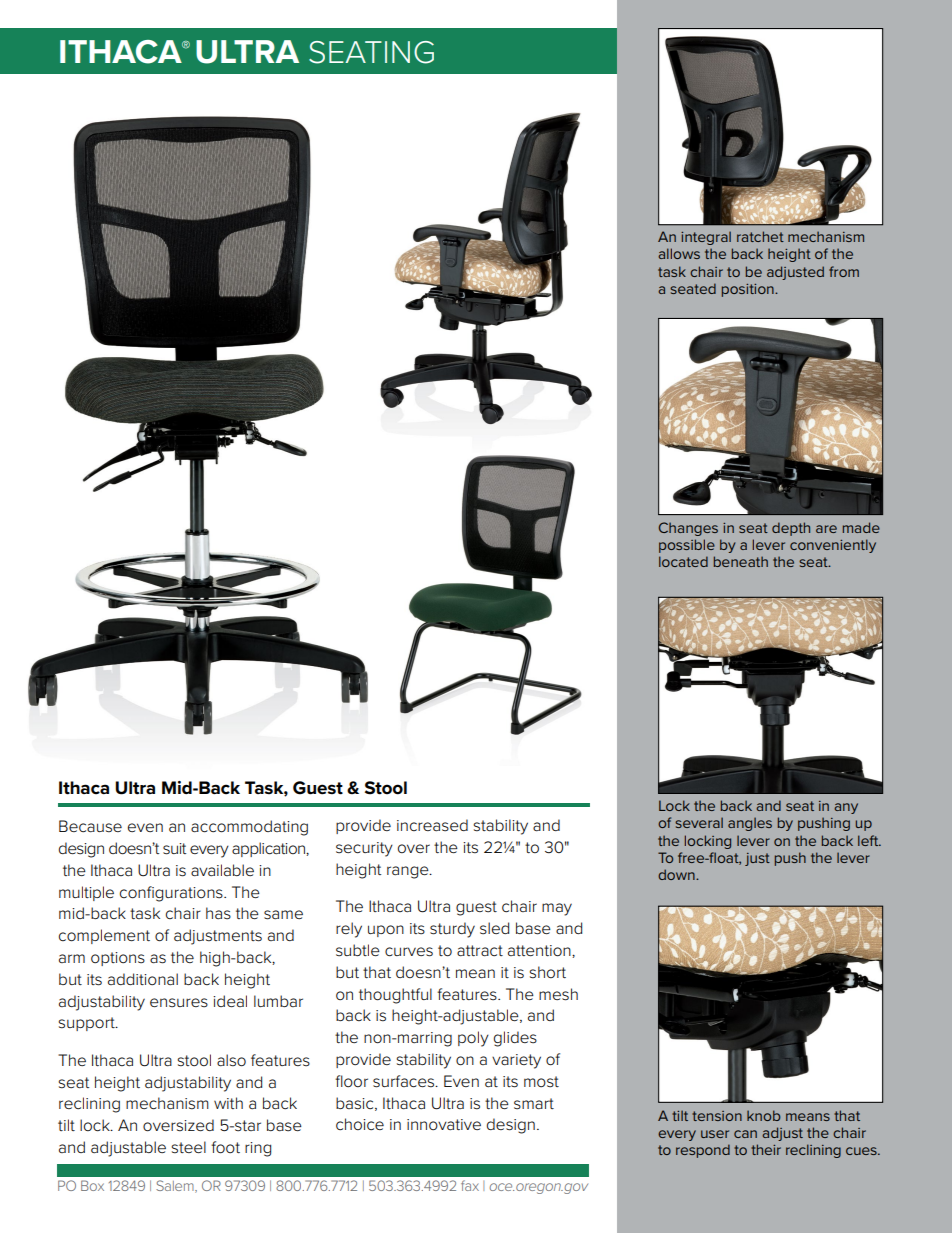 This screenshot has height=1233, width=952. What do you see at coordinates (706, 238) in the screenshot?
I see `integral` at bounding box center [706, 238].
